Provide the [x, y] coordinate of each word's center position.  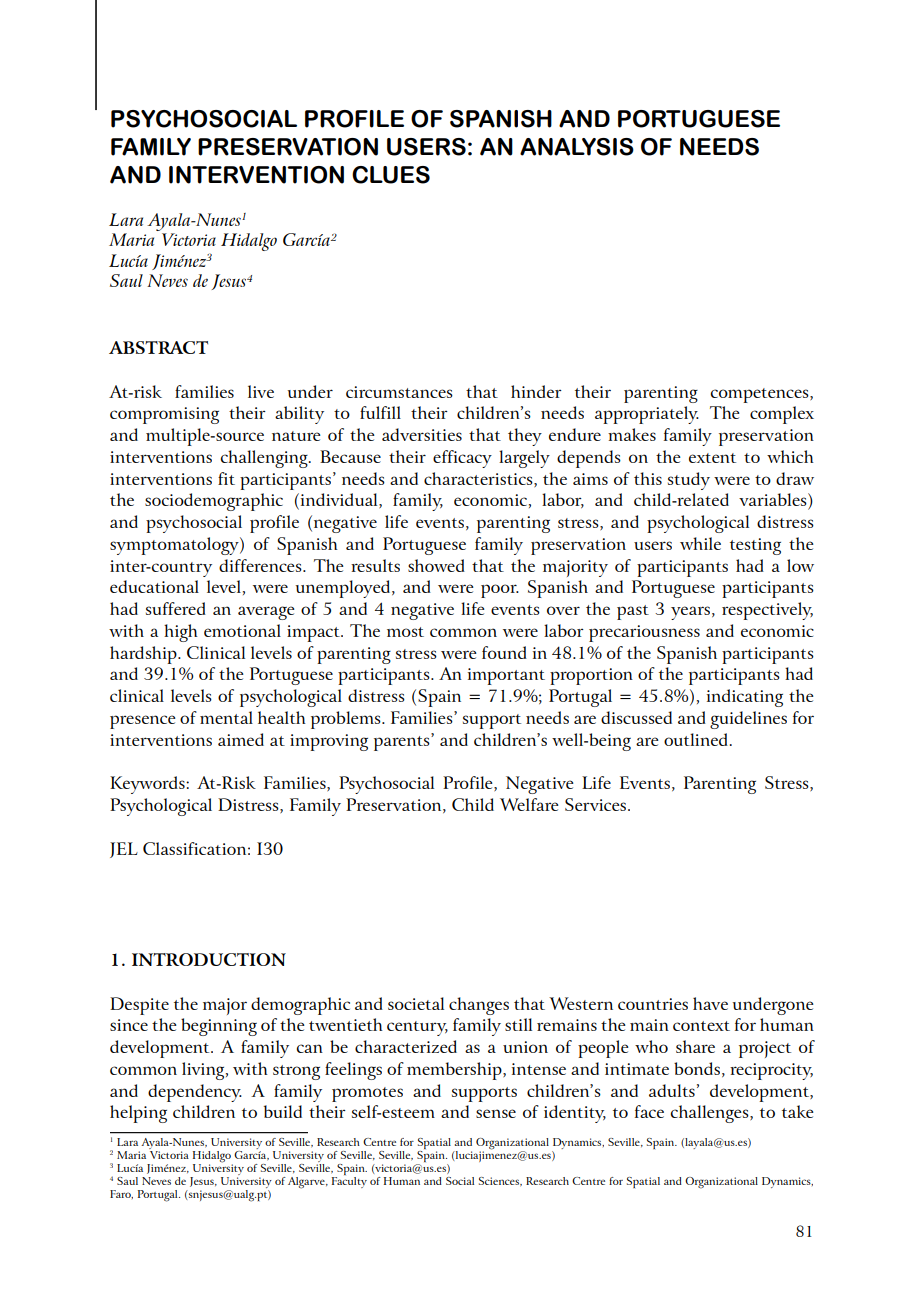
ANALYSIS [577, 147]
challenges [711, 1114]
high [181, 633]
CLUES [391, 175]
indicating [745, 698]
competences [761, 395]
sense [496, 1113]
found [504, 652]
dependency [195, 1093]
